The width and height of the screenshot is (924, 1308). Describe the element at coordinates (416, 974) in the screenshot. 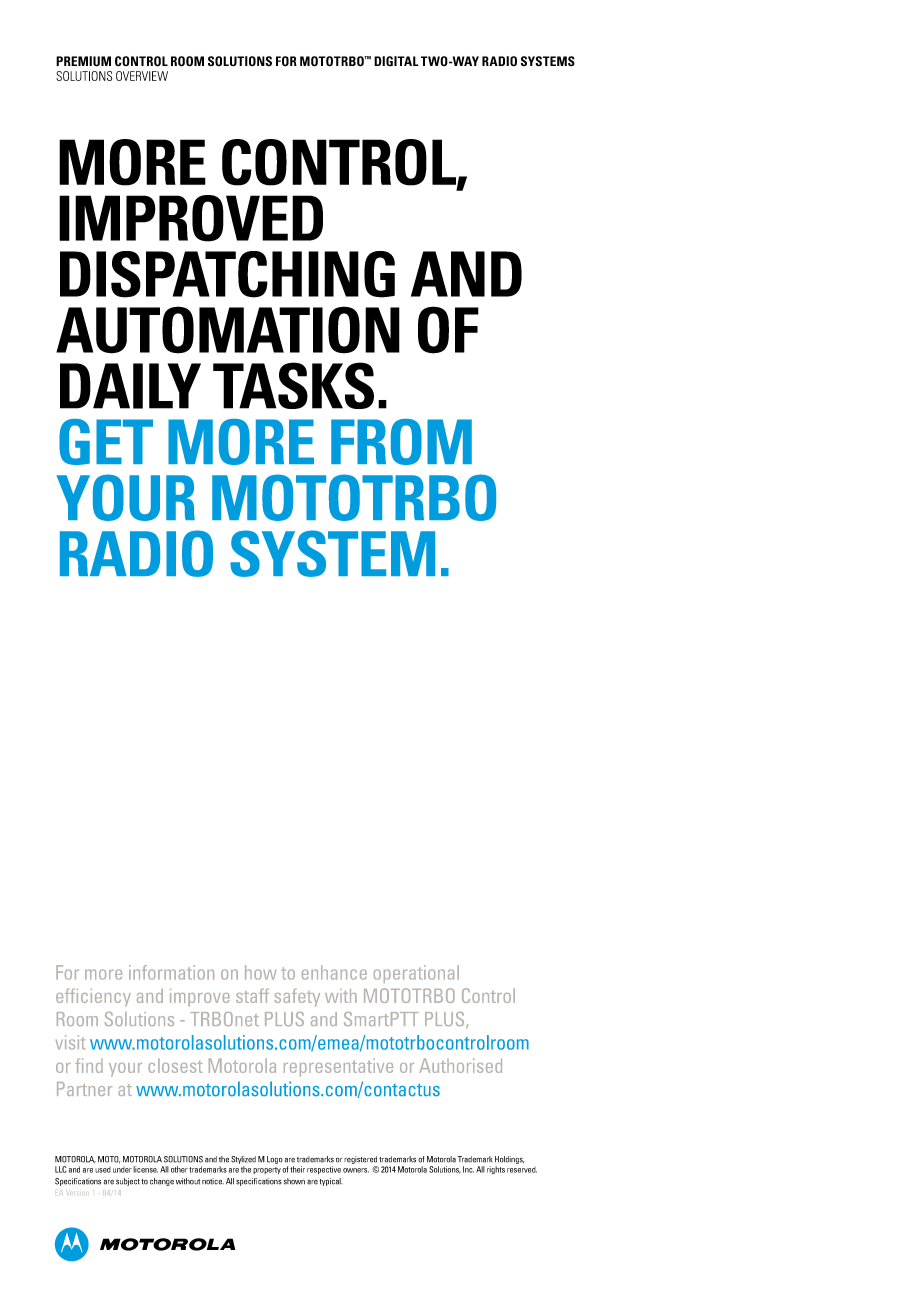

I see `operational` at that location.
